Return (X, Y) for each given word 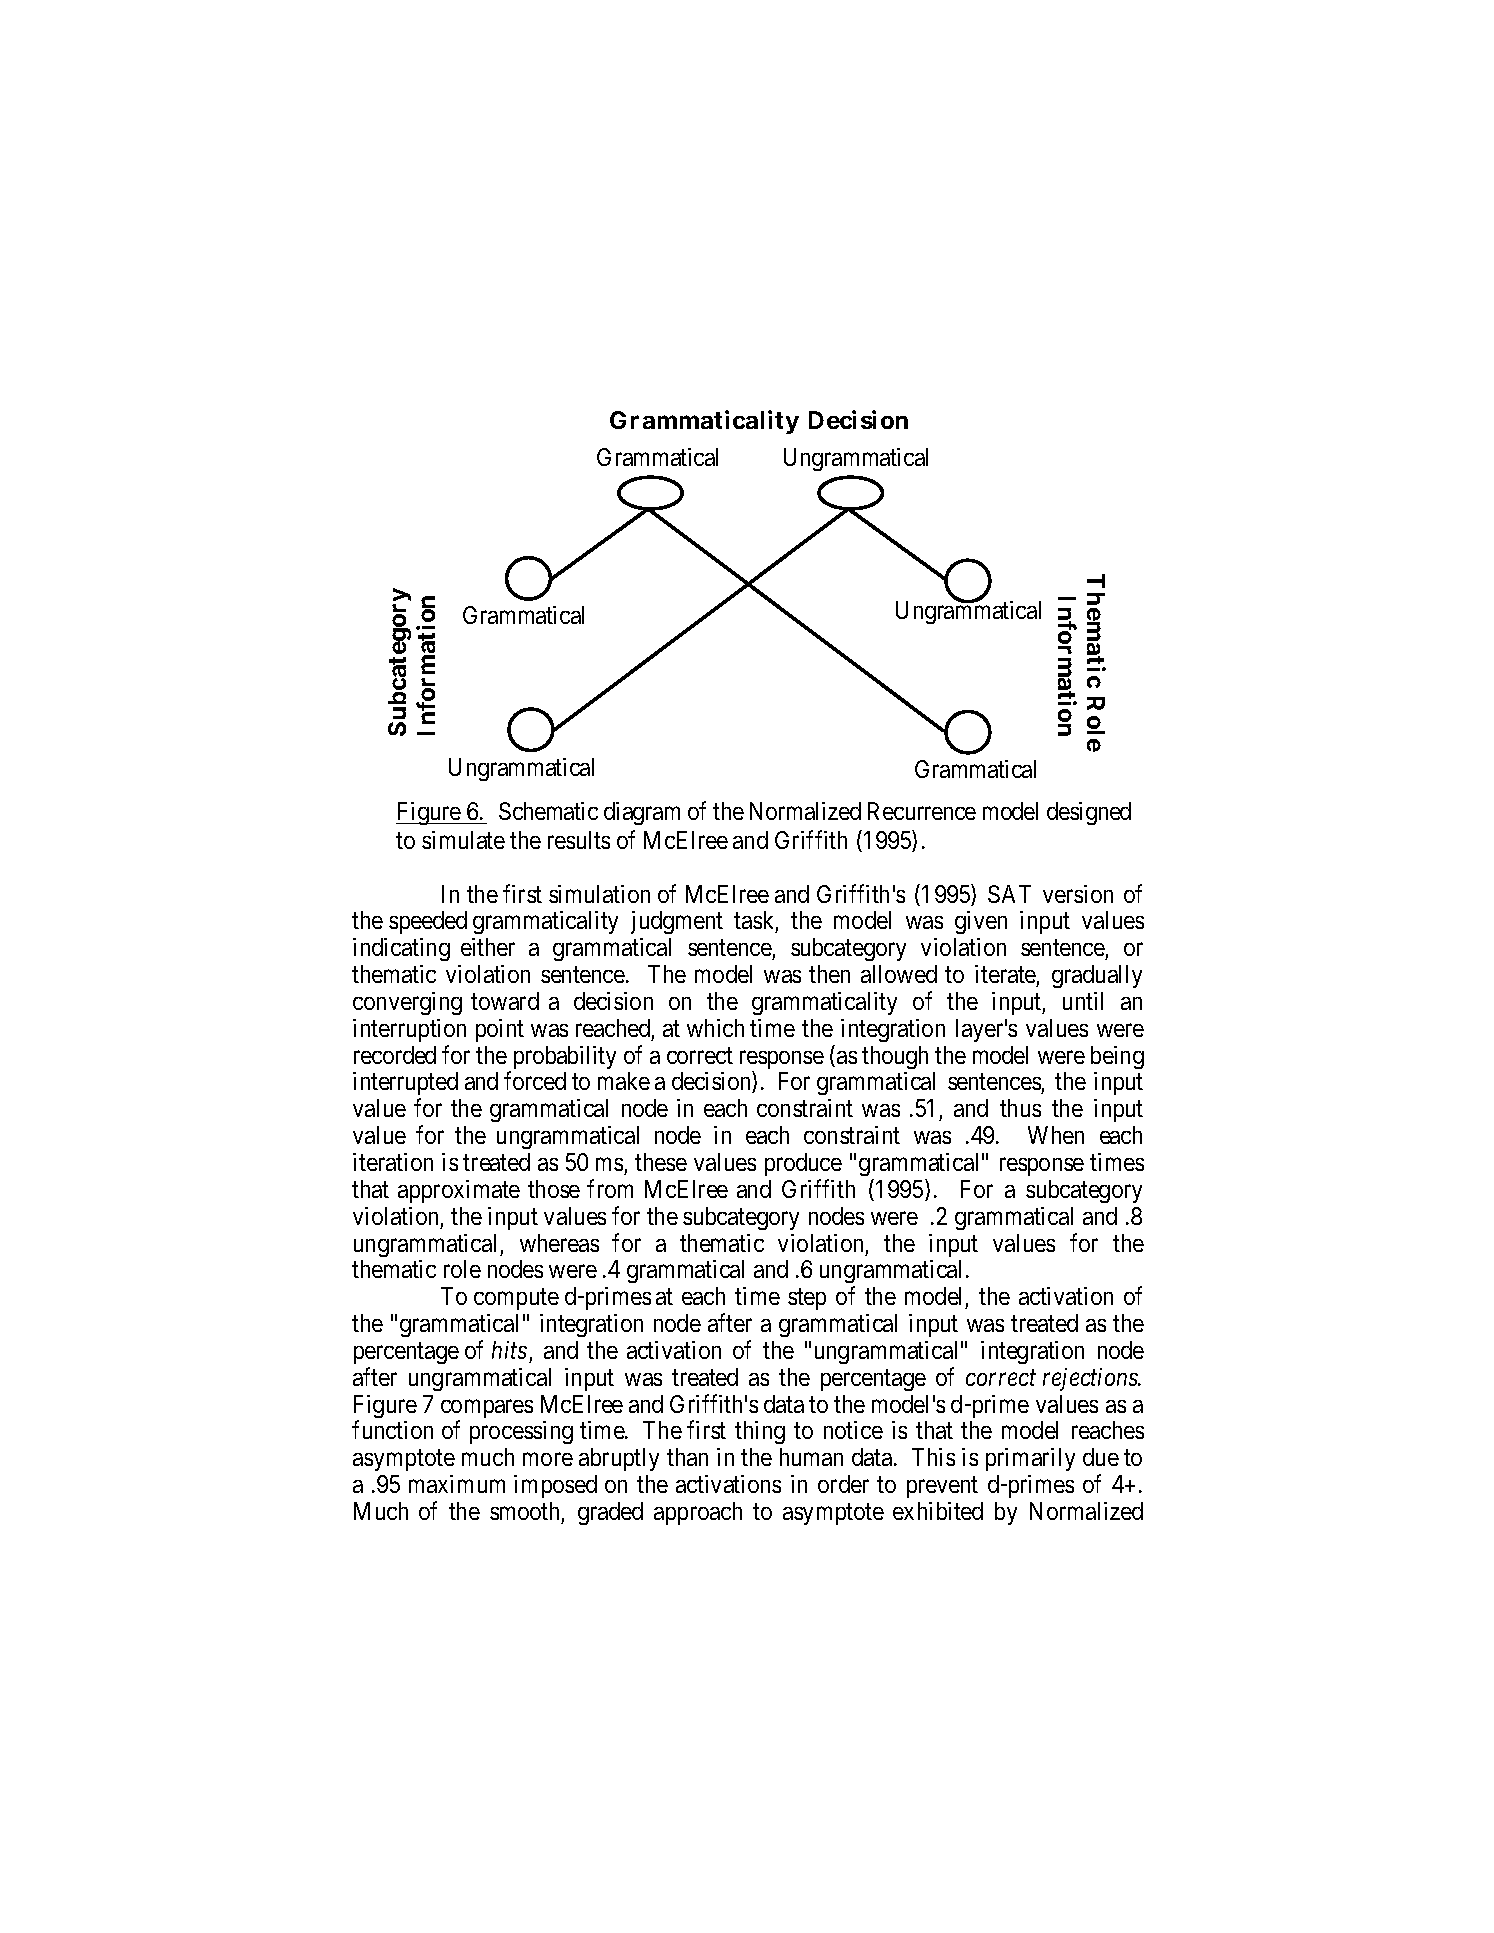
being (1117, 1057)
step (807, 1299)
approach (698, 1513)
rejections (1091, 1379)
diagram (642, 813)
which (715, 1028)
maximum (457, 1484)
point (500, 1030)
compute (516, 1299)
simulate (463, 840)
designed (1089, 813)
